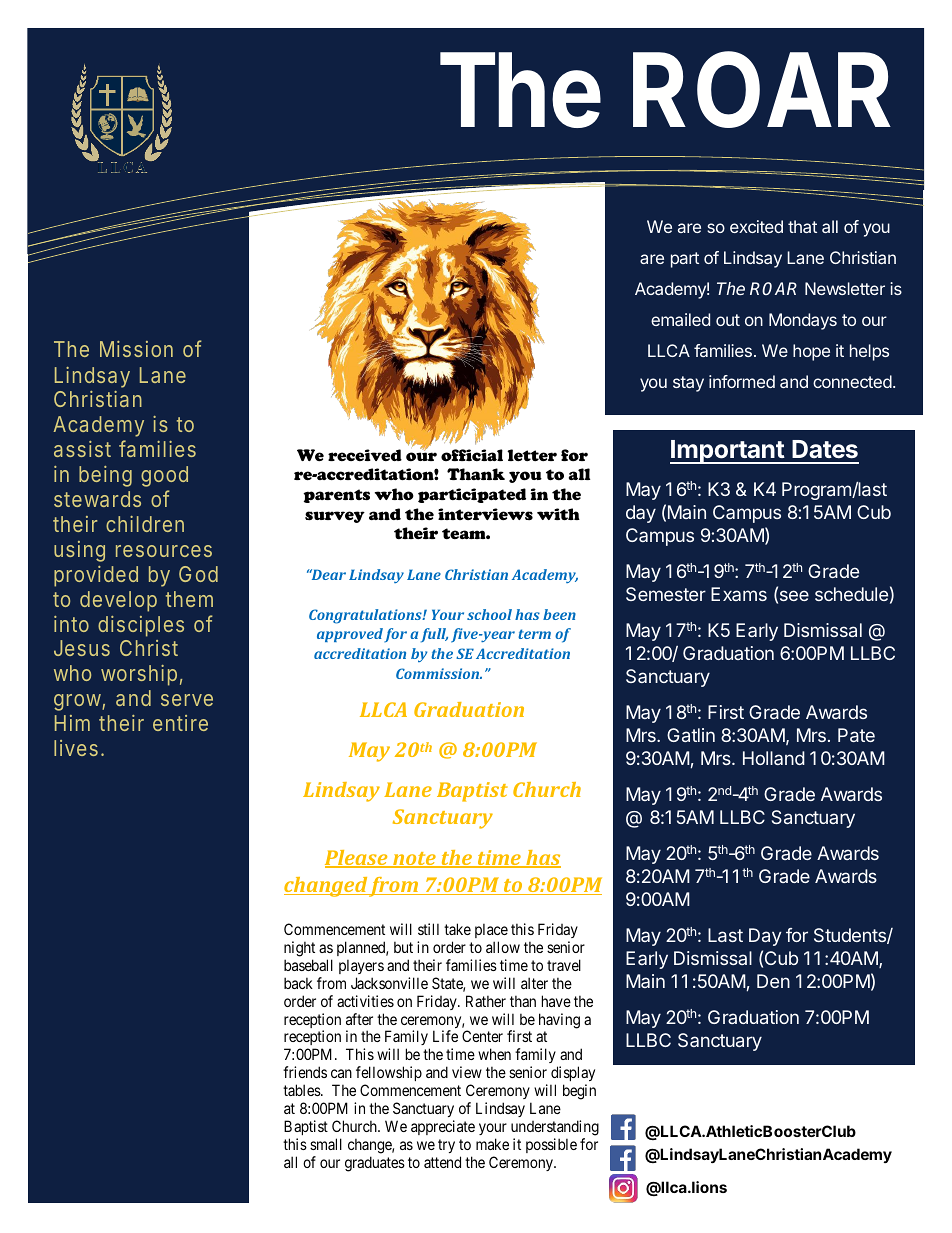 The width and height of the page is (952, 1233). I want to click on assist, so click(82, 449).
